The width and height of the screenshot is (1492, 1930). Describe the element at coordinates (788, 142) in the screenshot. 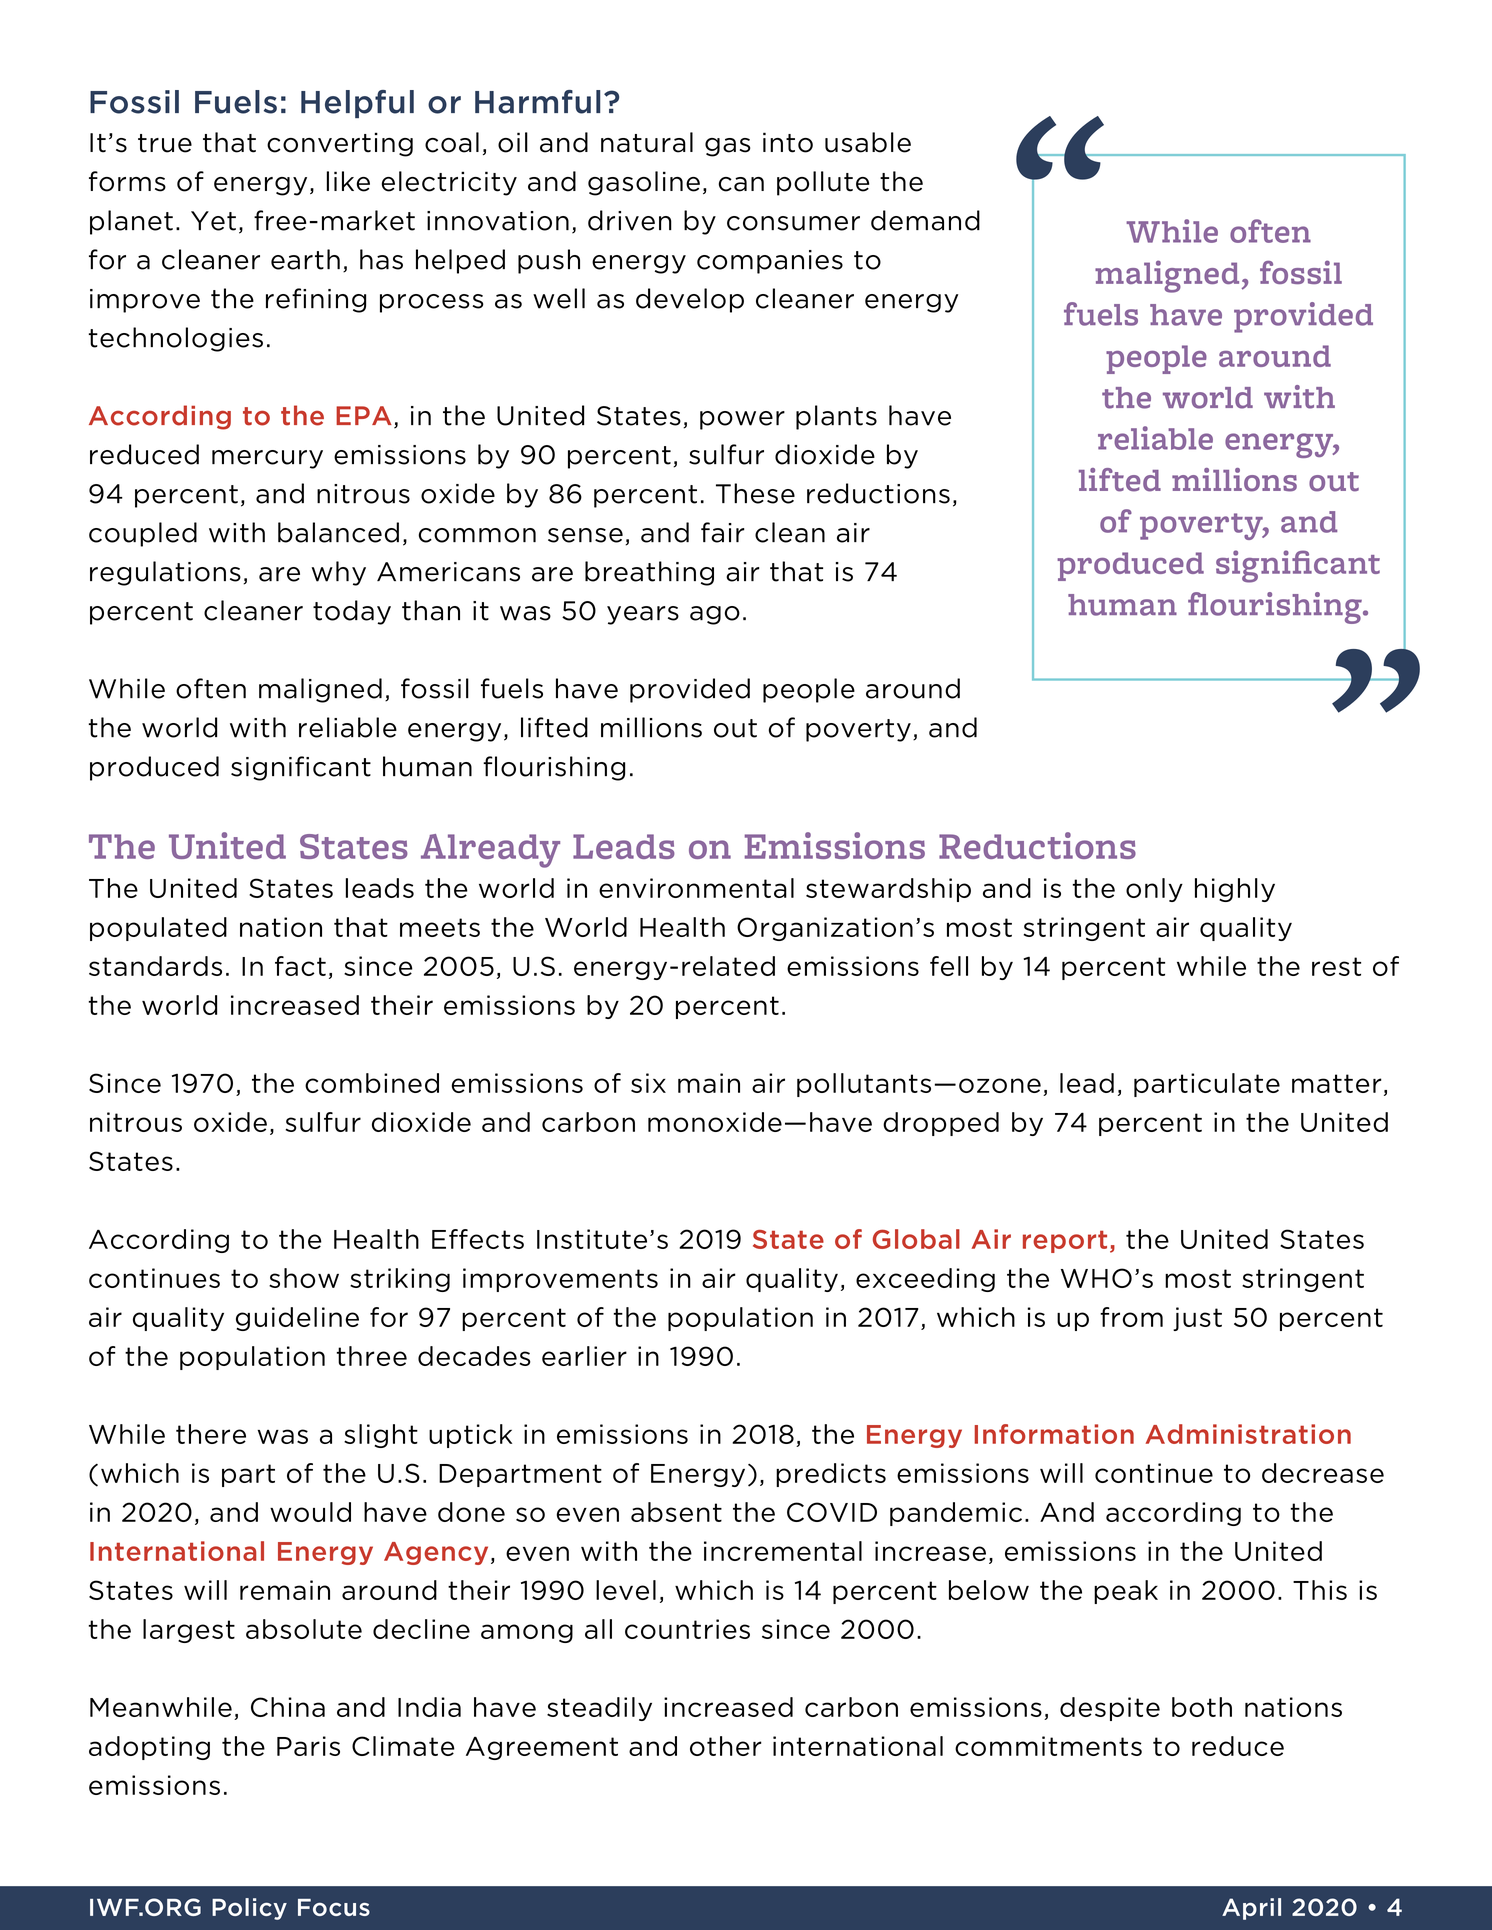

I see `into` at that location.
